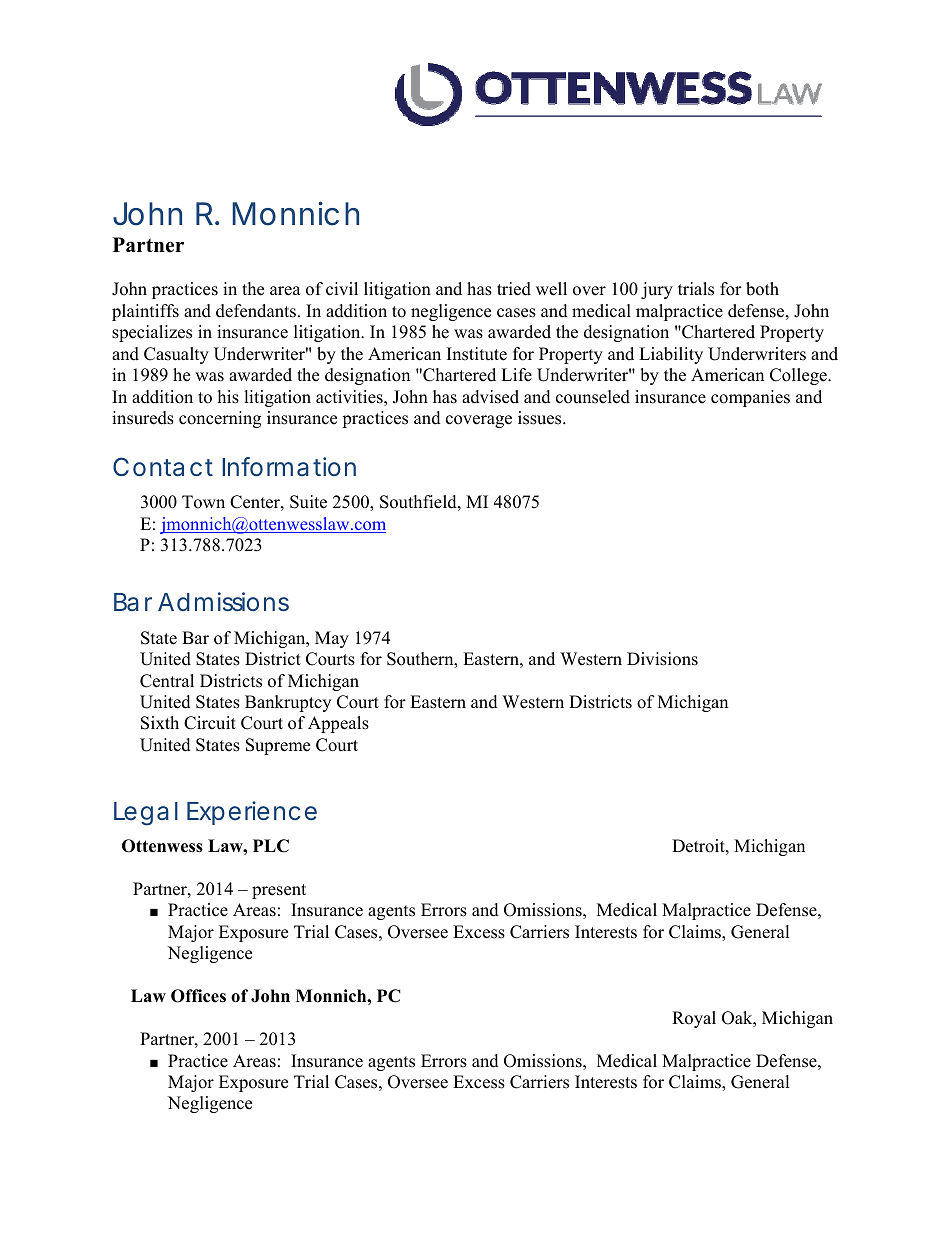 The width and height of the page is (952, 1233). What do you see at coordinates (514, 289) in the page?
I see `tried` at bounding box center [514, 289].
